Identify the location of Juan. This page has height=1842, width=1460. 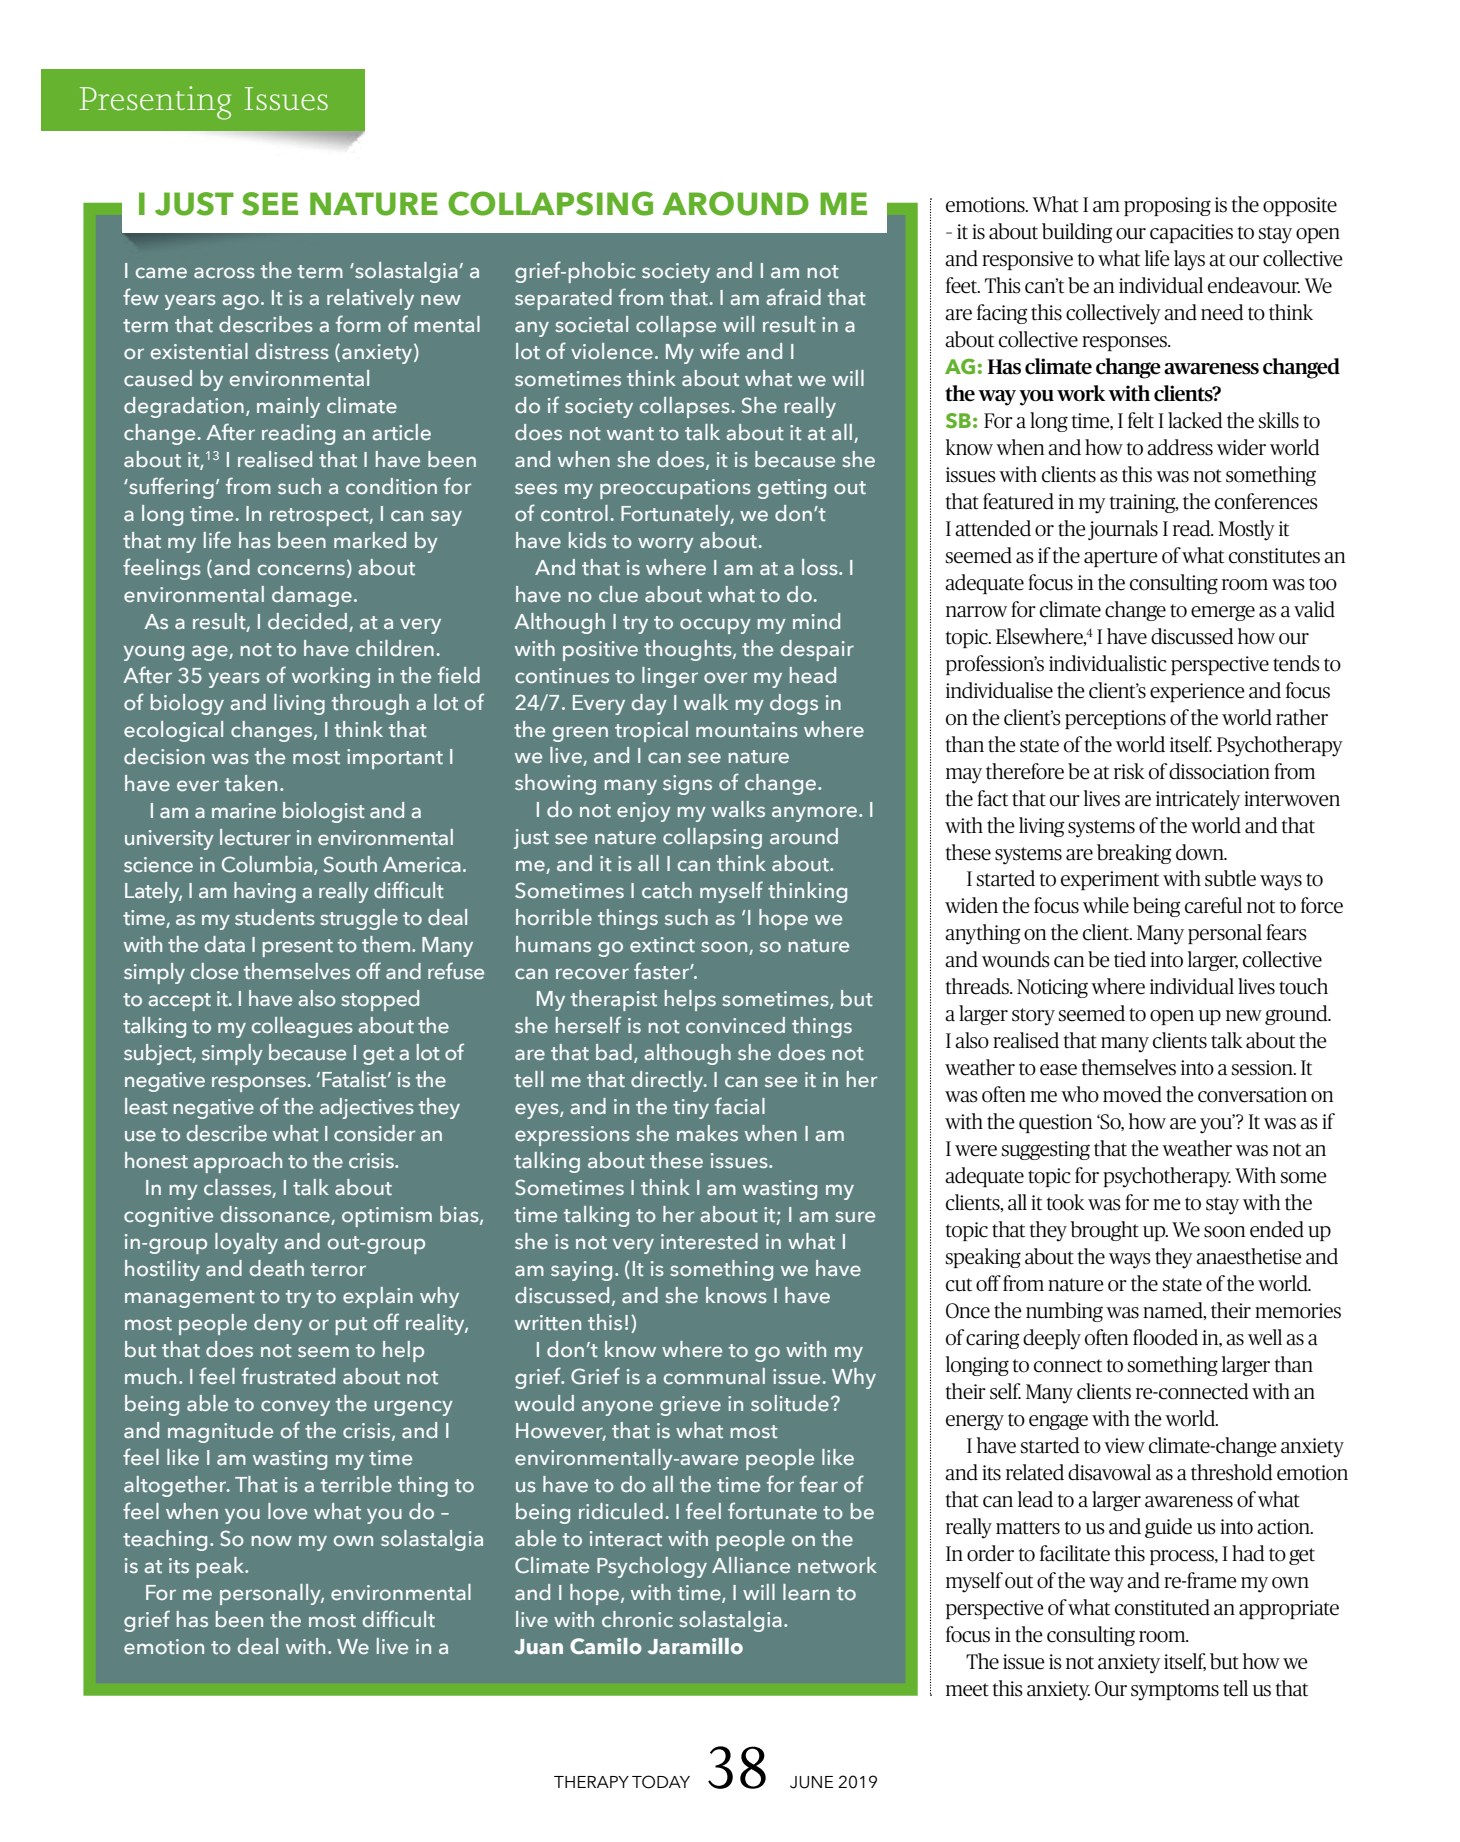
(538, 1646).
